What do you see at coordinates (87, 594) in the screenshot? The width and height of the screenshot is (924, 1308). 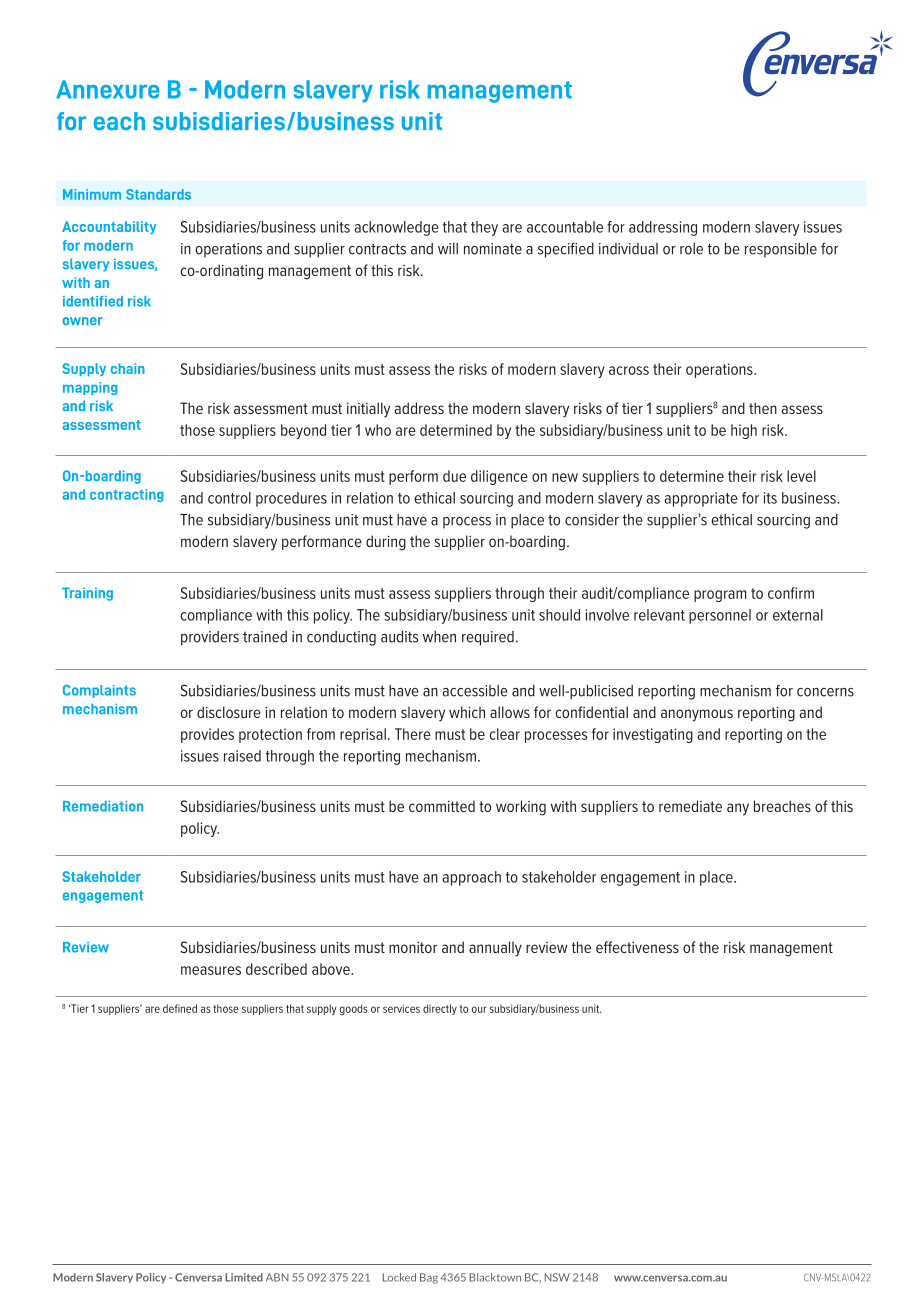 I see `Training` at bounding box center [87, 594].
